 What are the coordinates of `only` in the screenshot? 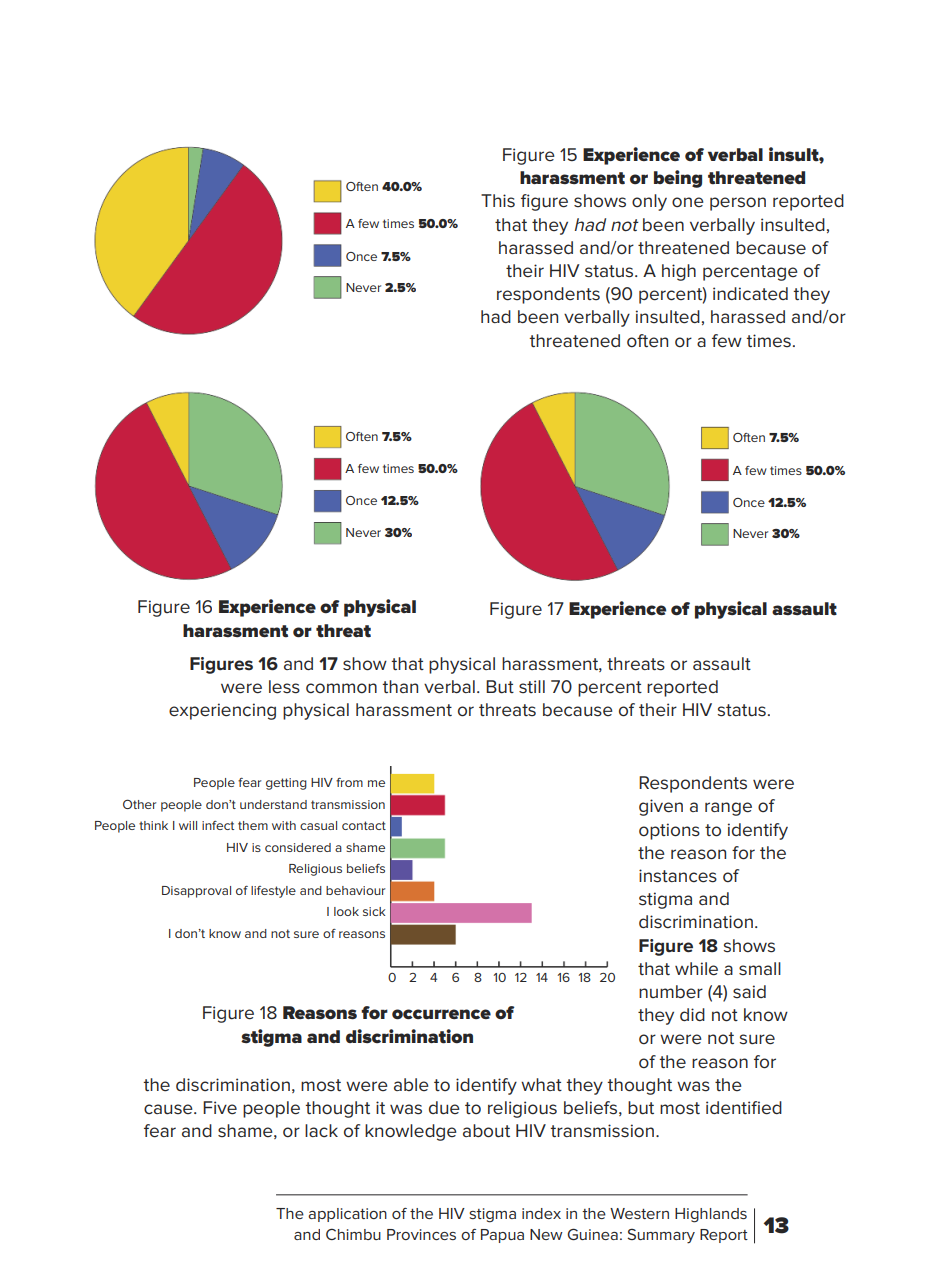 It's located at (649, 202).
